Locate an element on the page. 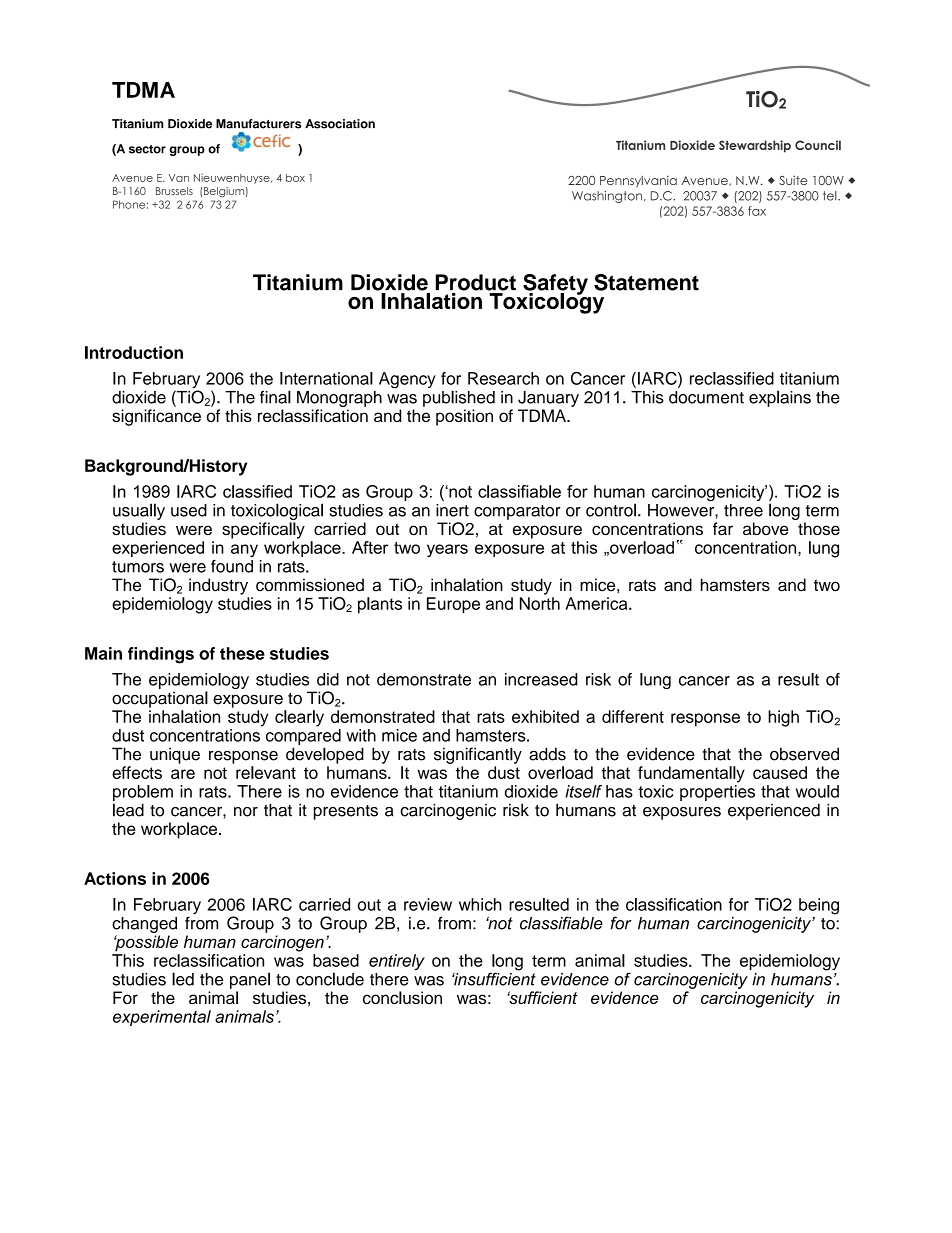  found is located at coordinates (232, 565).
